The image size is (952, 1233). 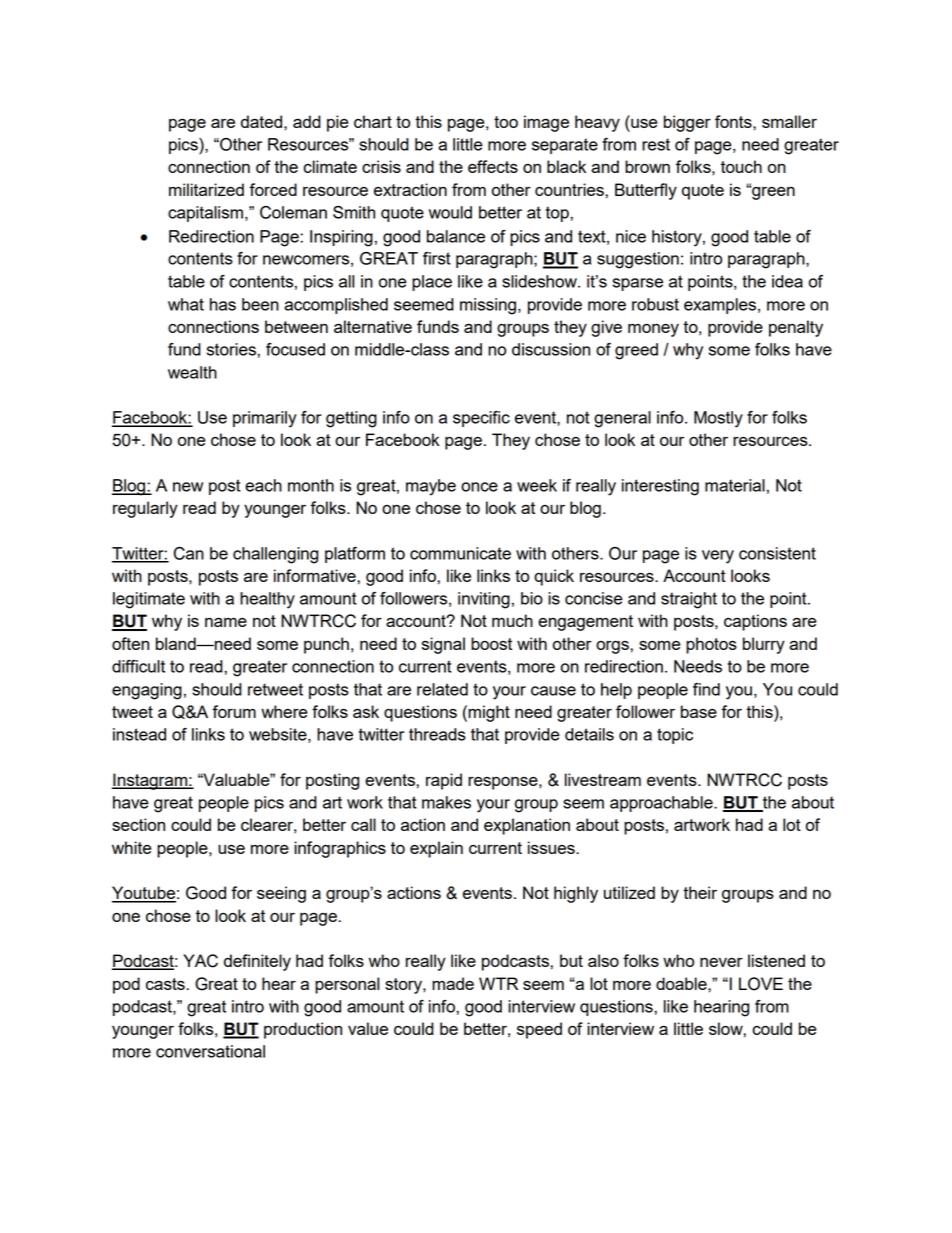 What do you see at coordinates (138, 824) in the screenshot?
I see `section` at bounding box center [138, 824].
